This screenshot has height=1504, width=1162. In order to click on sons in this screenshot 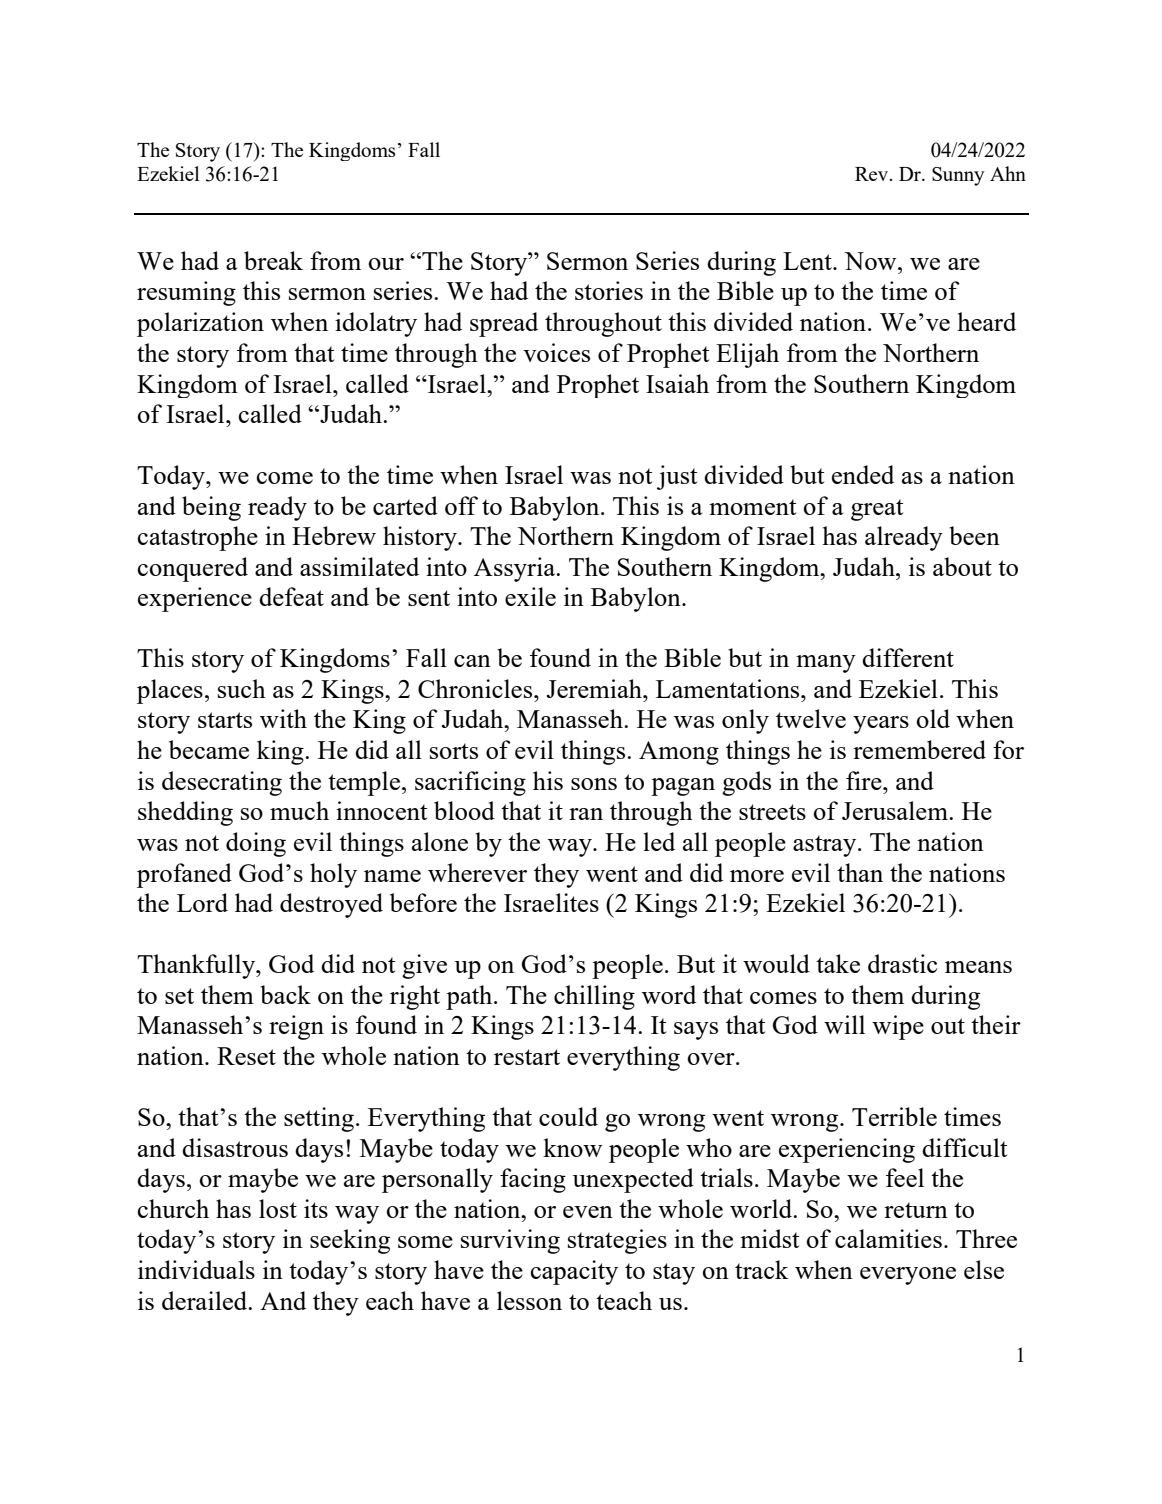, I will do `click(594, 784)`.
